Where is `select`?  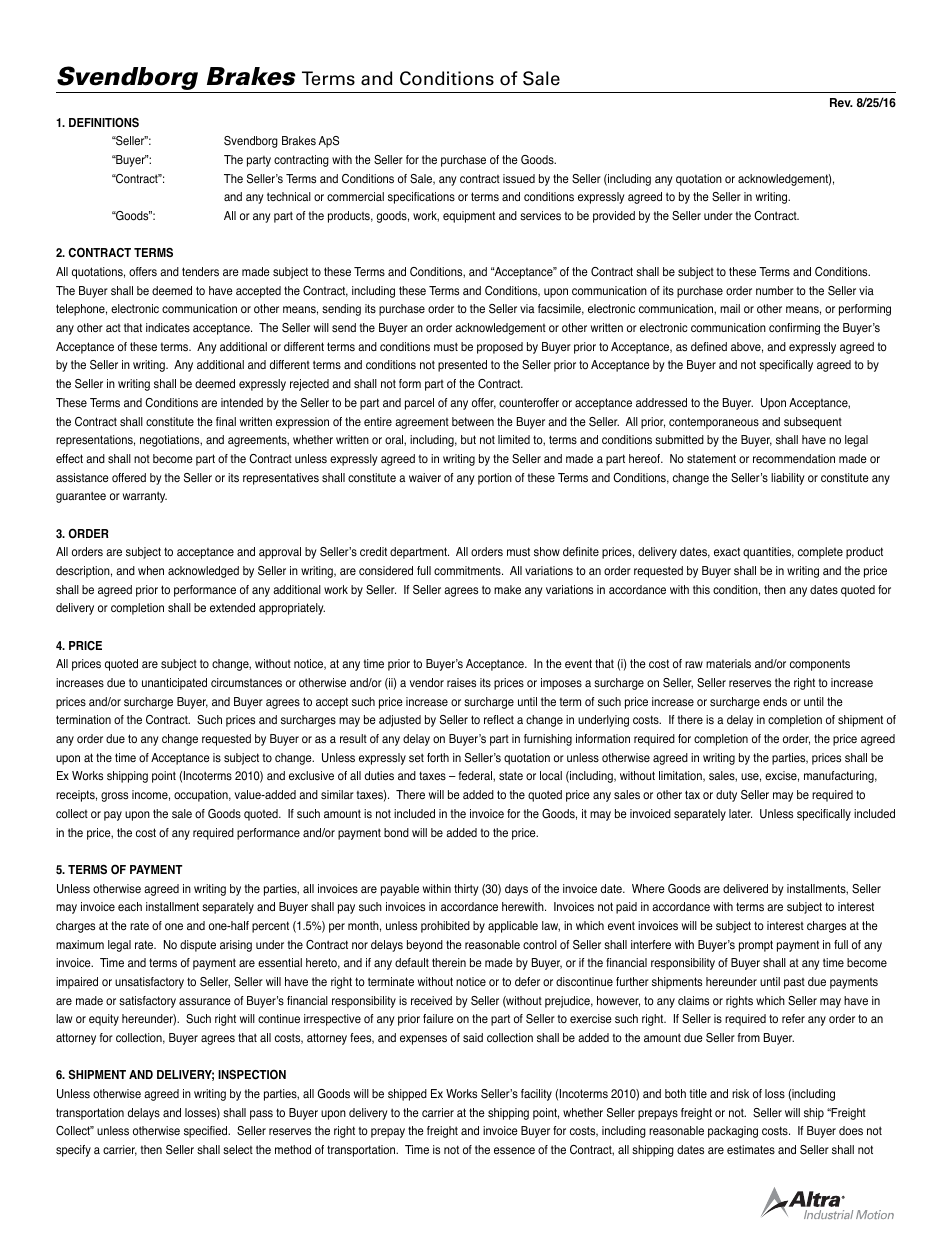
select is located at coordinates (238, 1149).
